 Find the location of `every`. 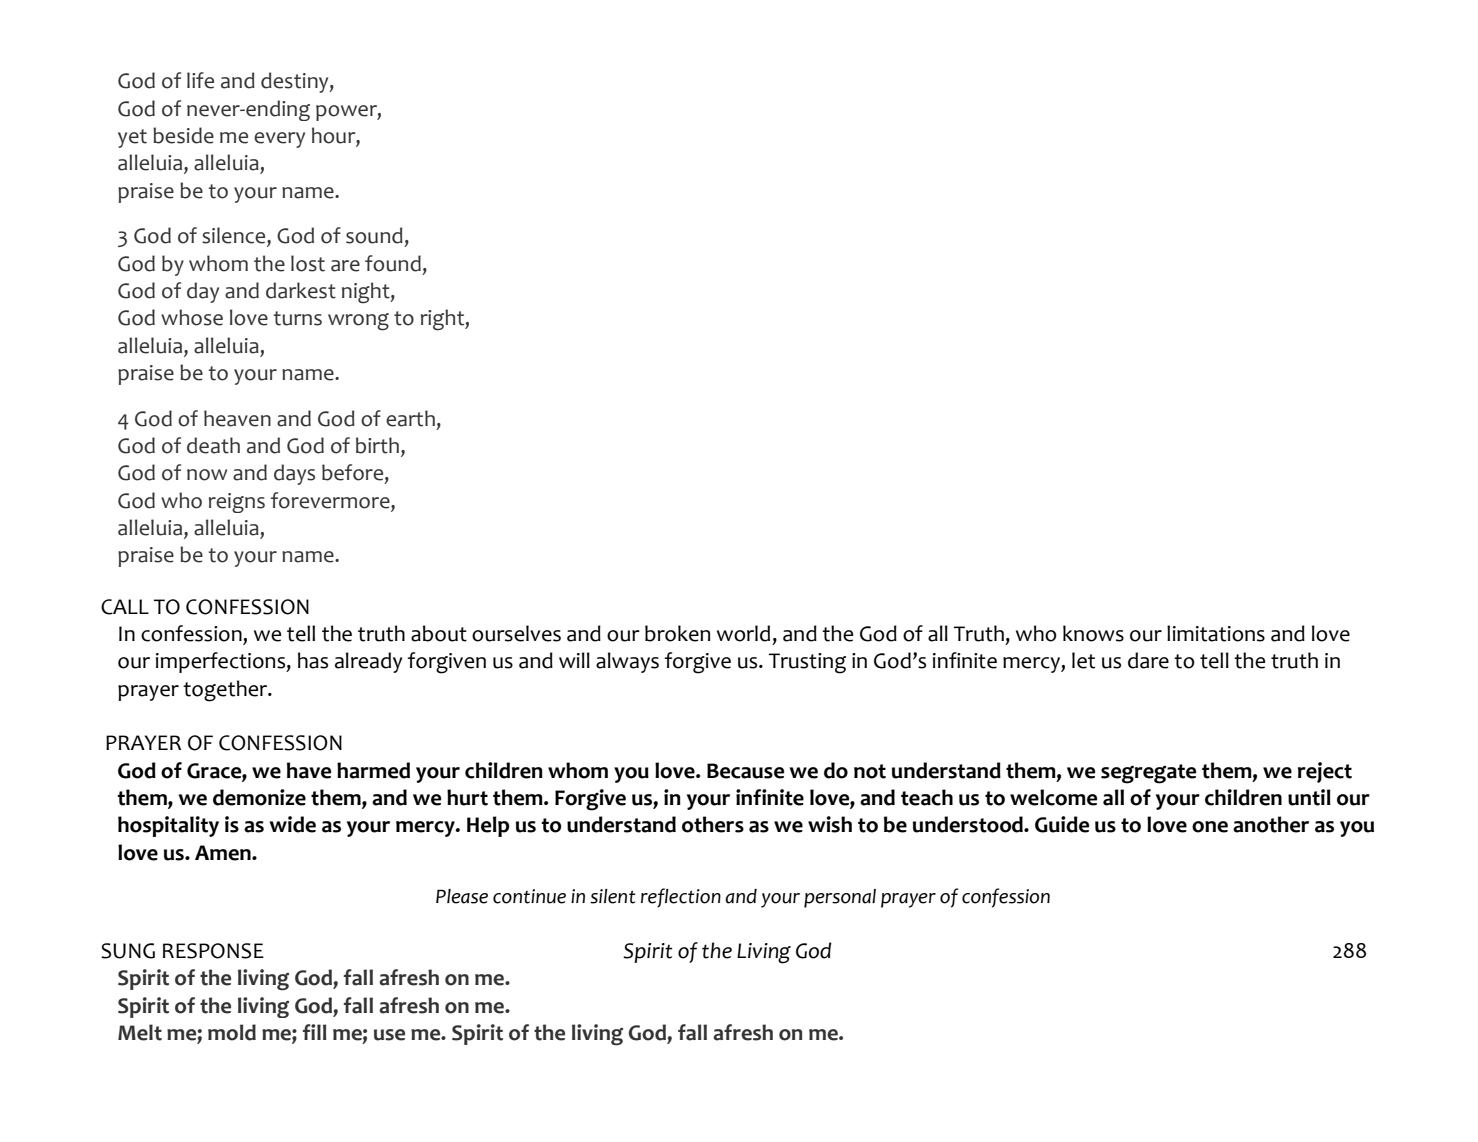

every is located at coordinates (279, 140).
